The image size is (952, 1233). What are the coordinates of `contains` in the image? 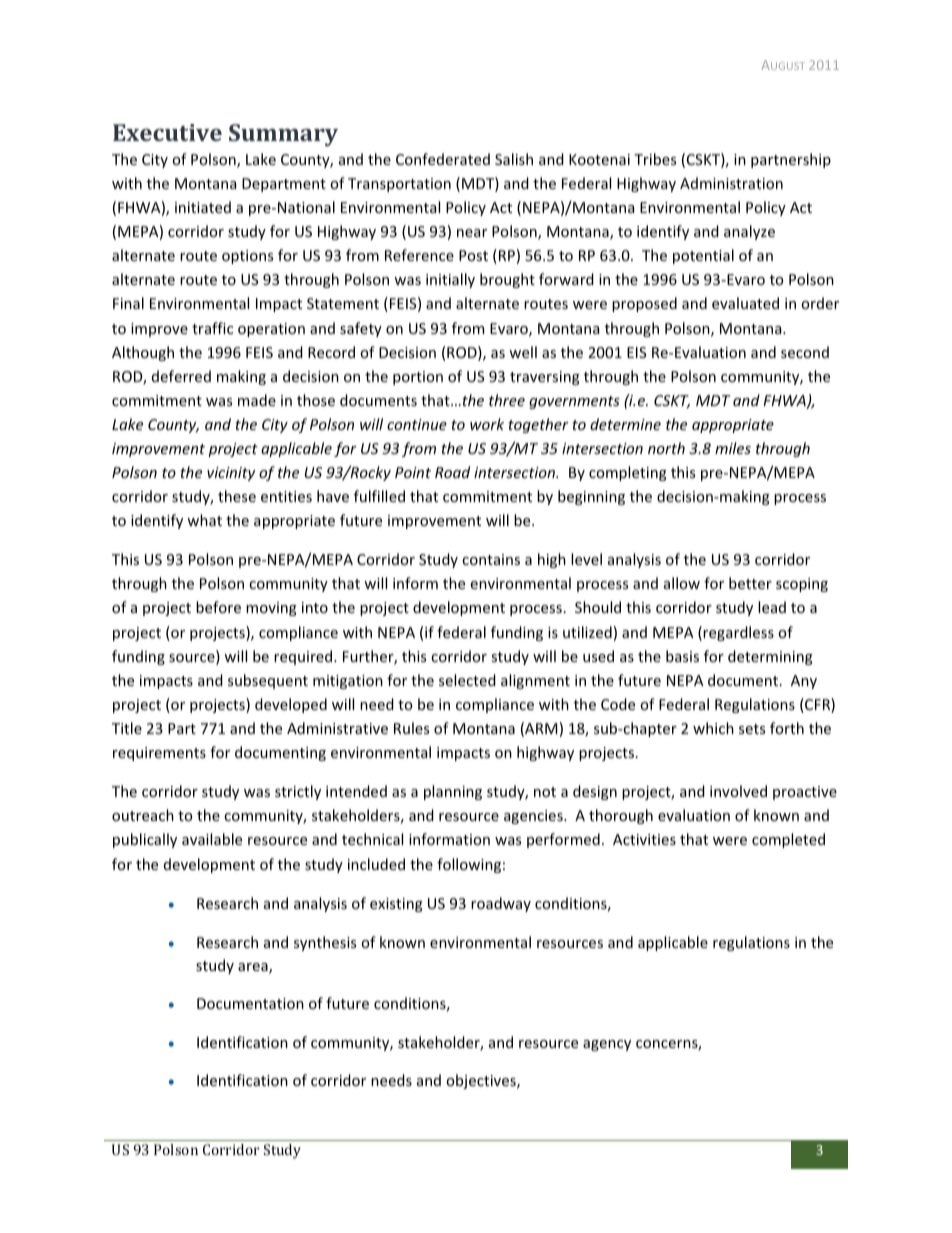 It's located at (491, 559).
